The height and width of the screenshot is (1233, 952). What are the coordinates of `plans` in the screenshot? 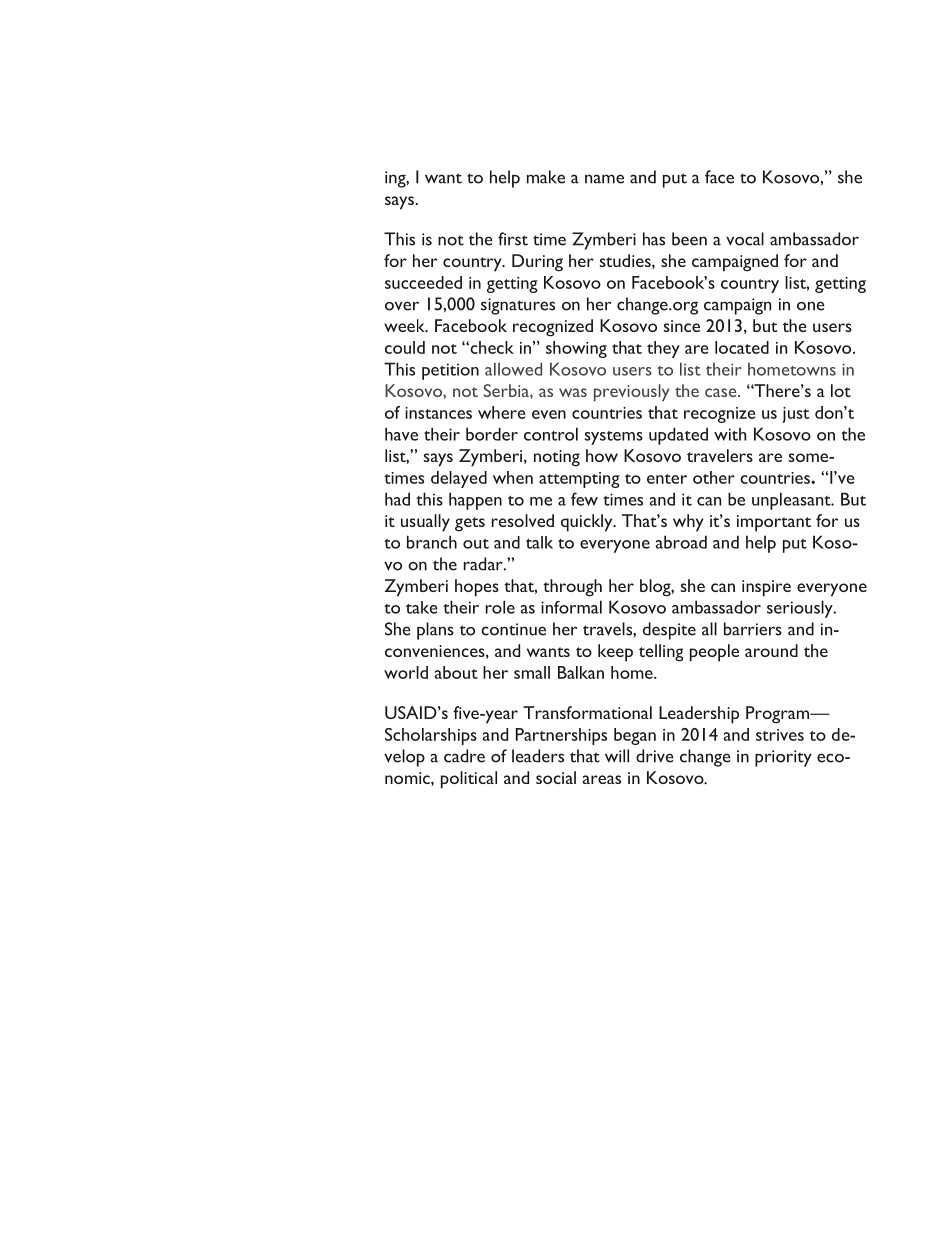 It's located at (435, 631).
